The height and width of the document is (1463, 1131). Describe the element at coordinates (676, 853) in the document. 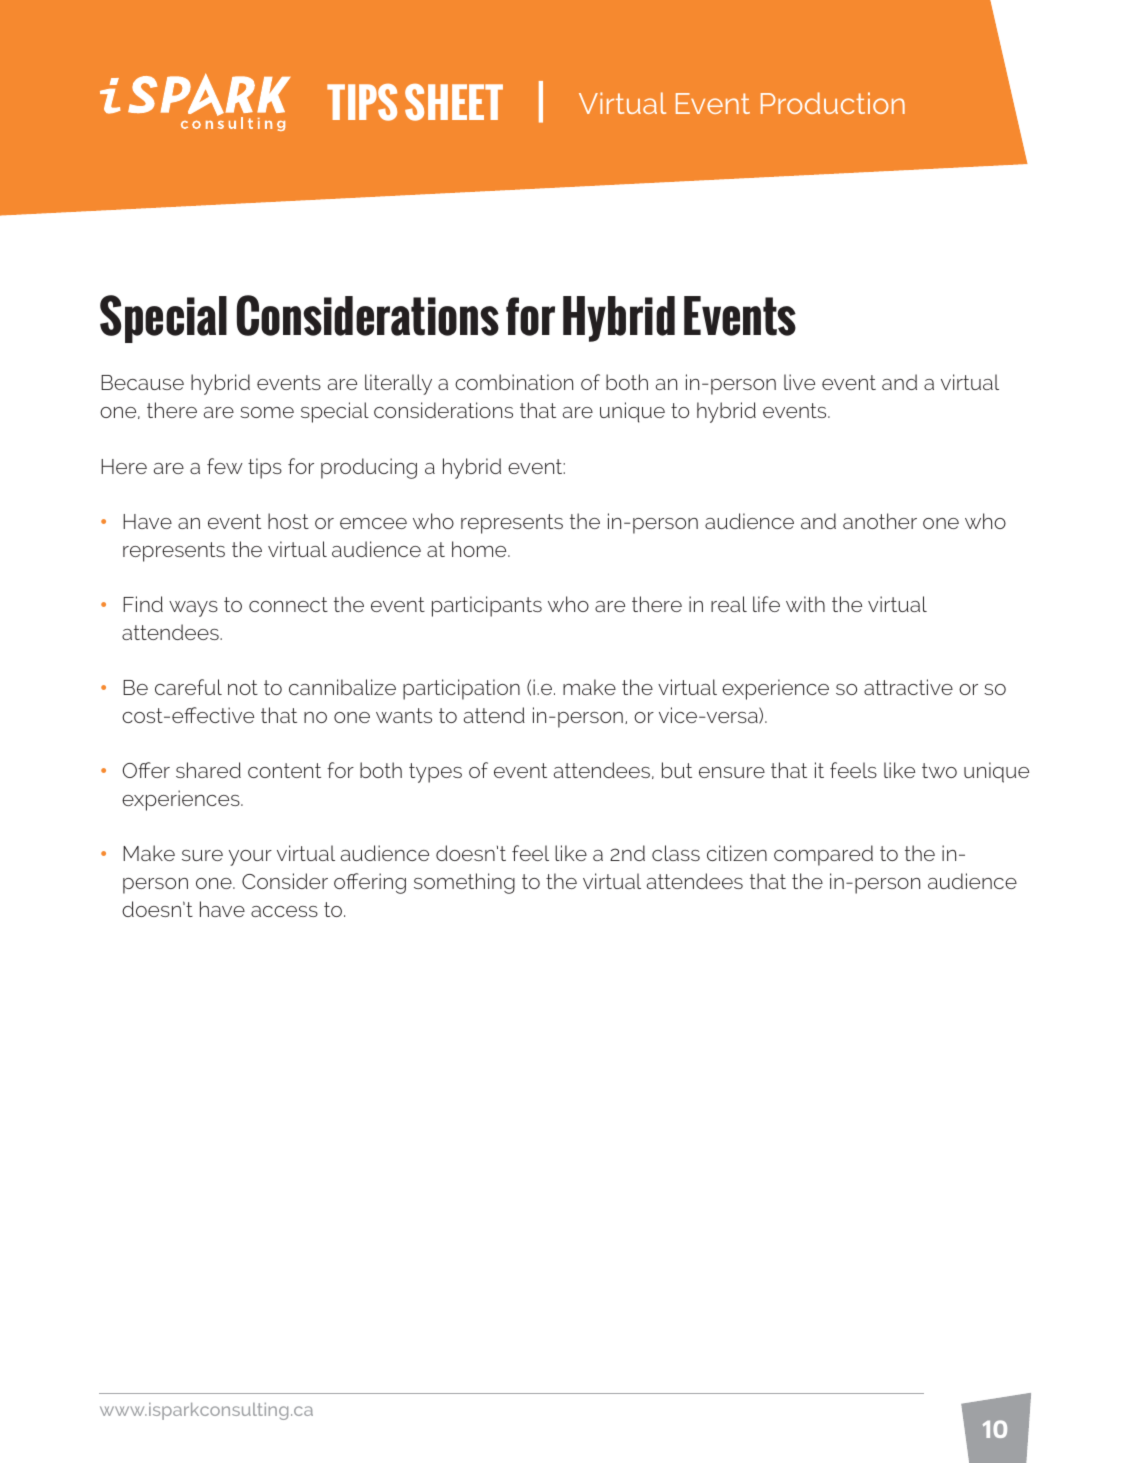

I see `class` at that location.
